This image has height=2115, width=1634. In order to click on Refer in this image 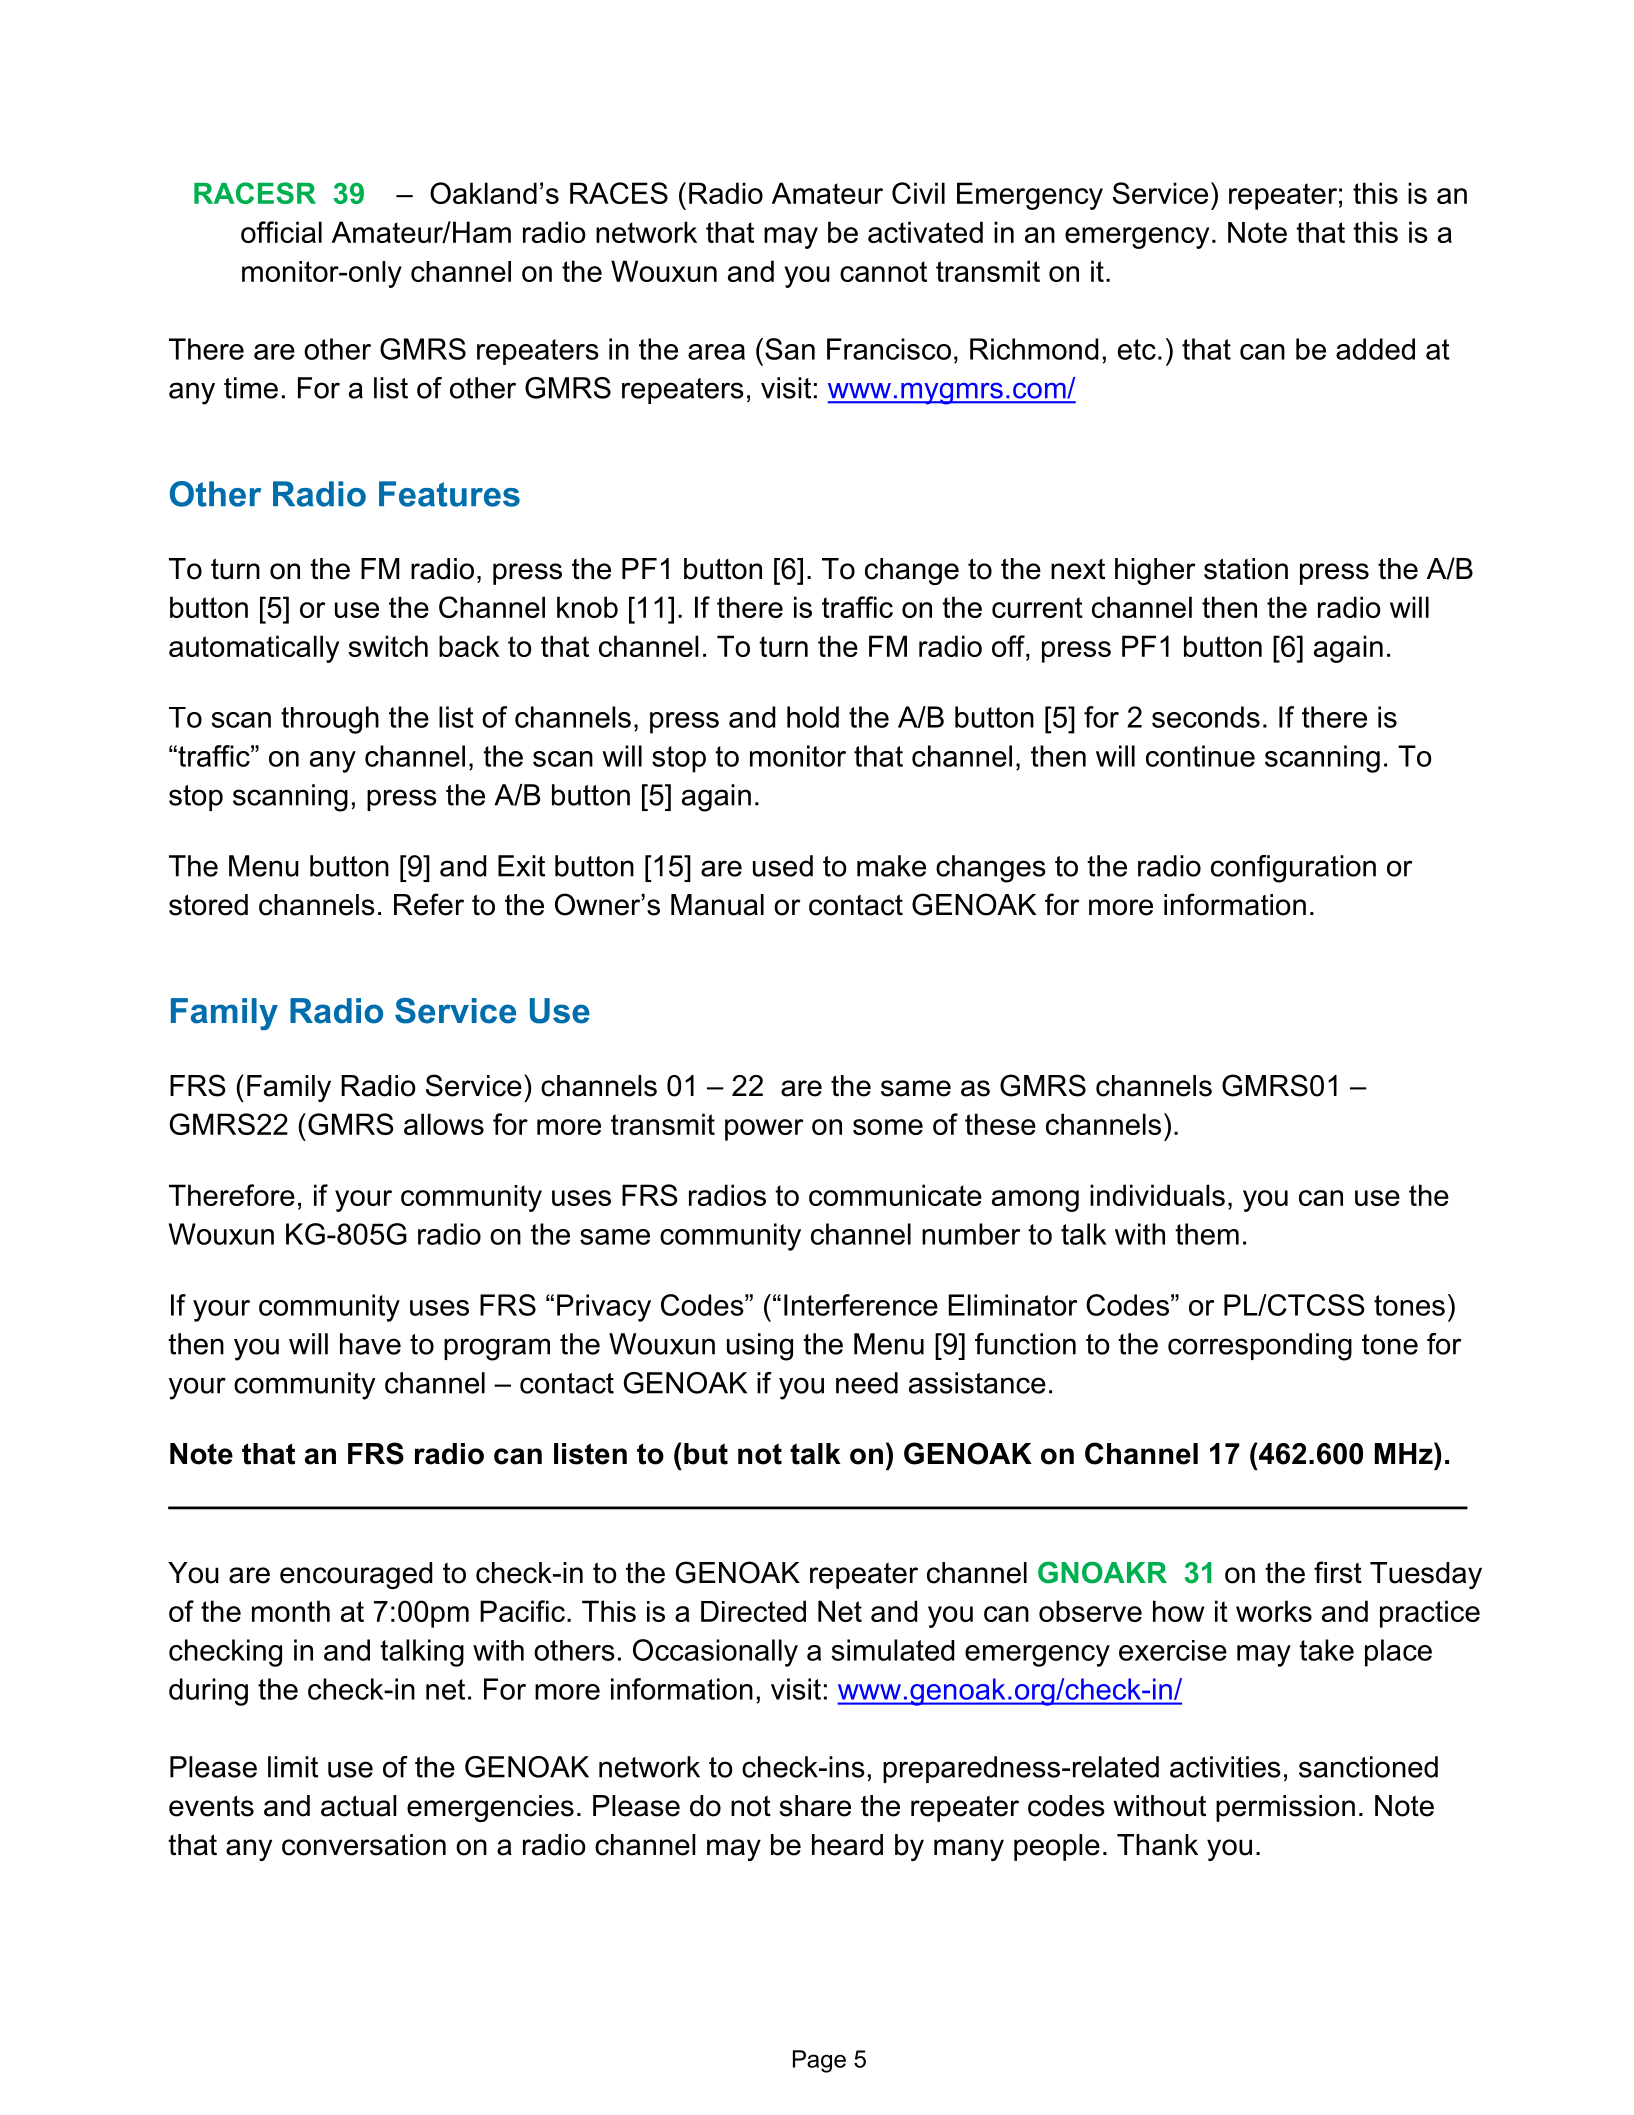, I will do `click(429, 904)`.
